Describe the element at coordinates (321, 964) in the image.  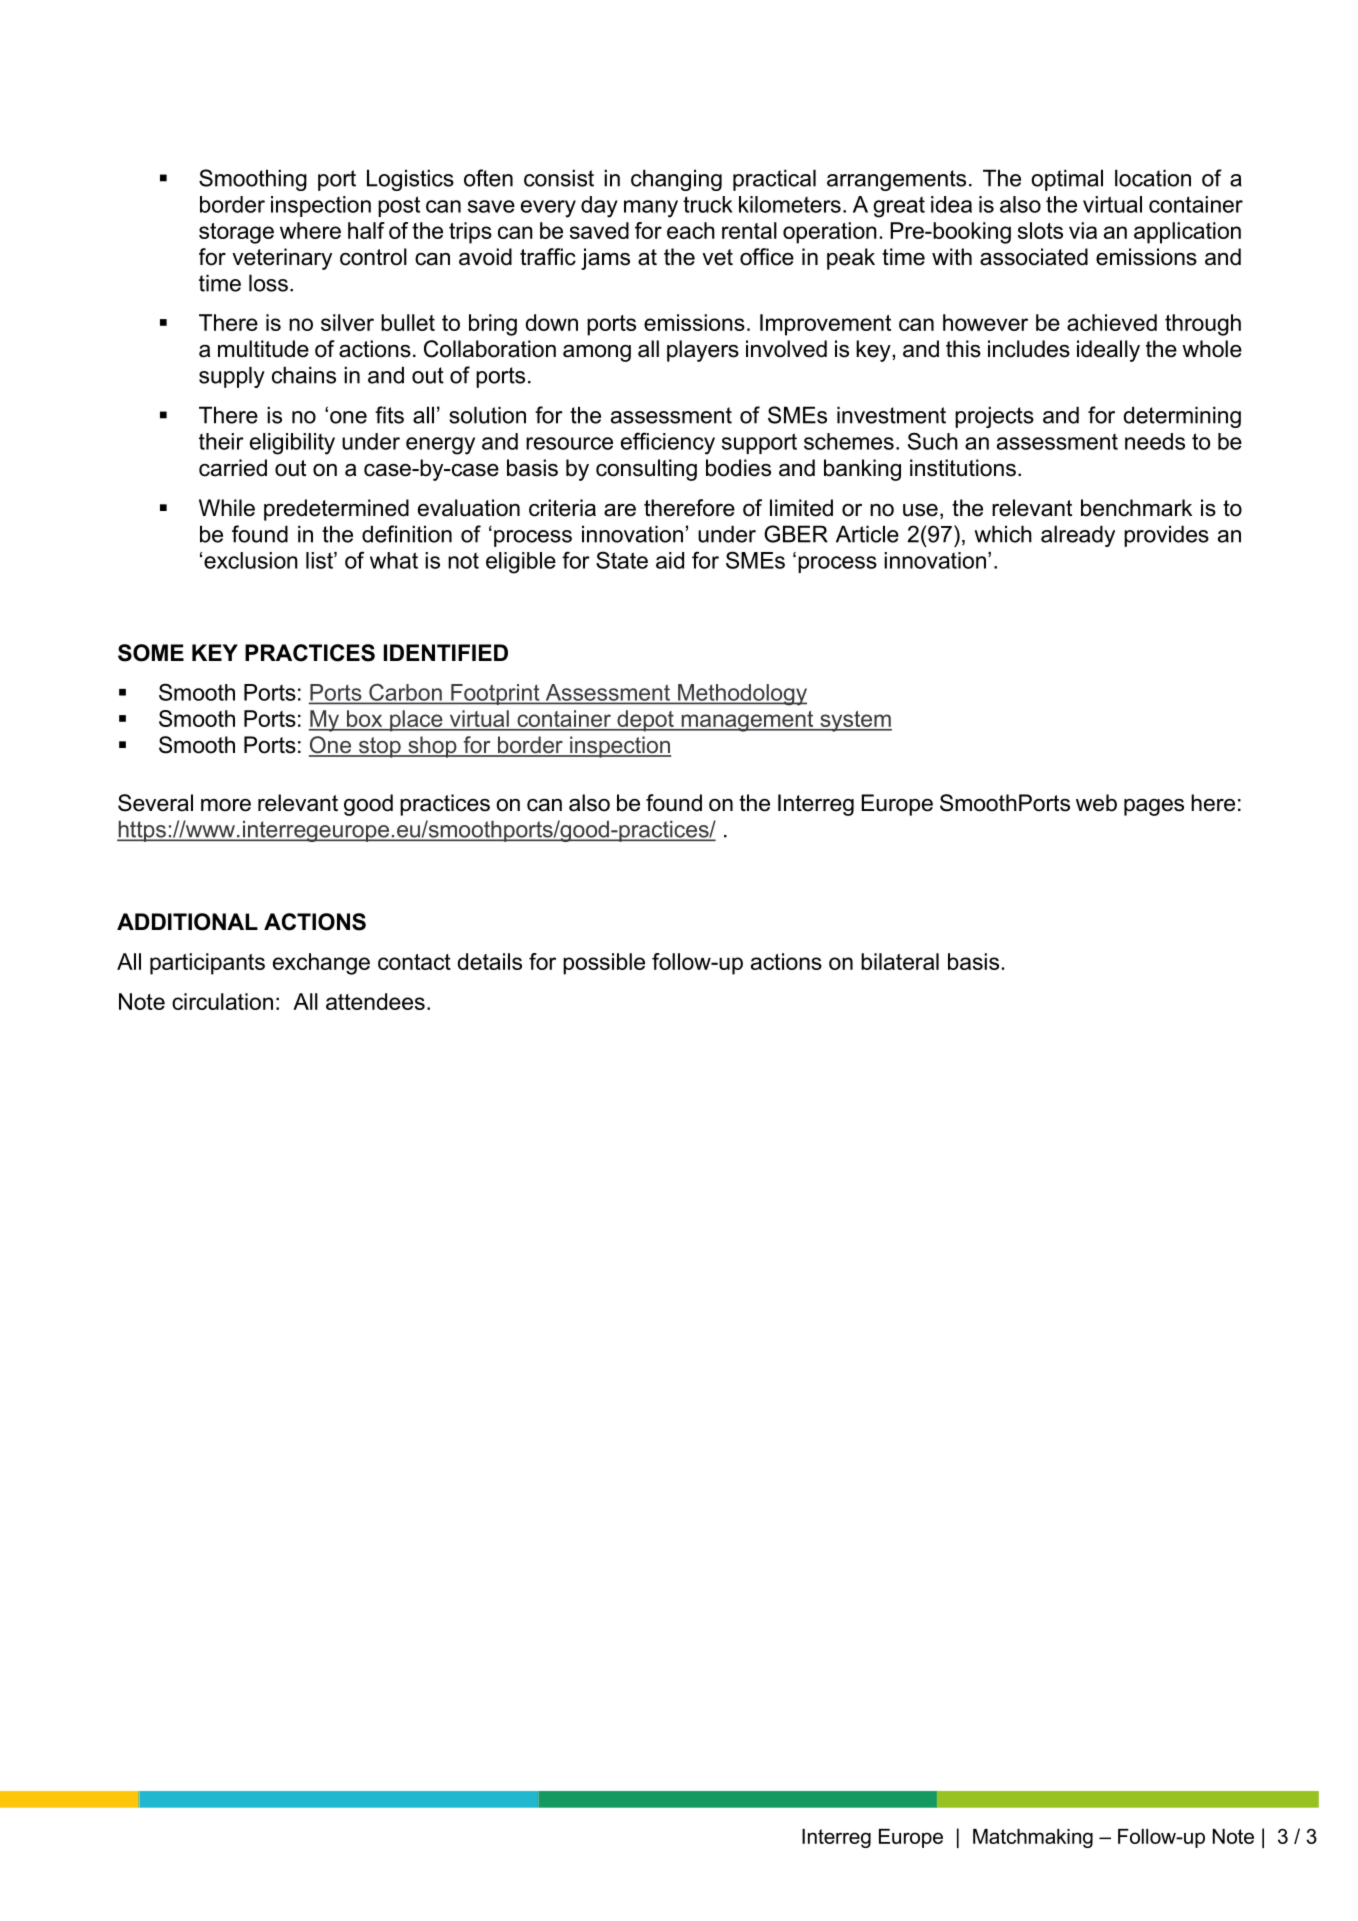
I see `exchange` at that location.
